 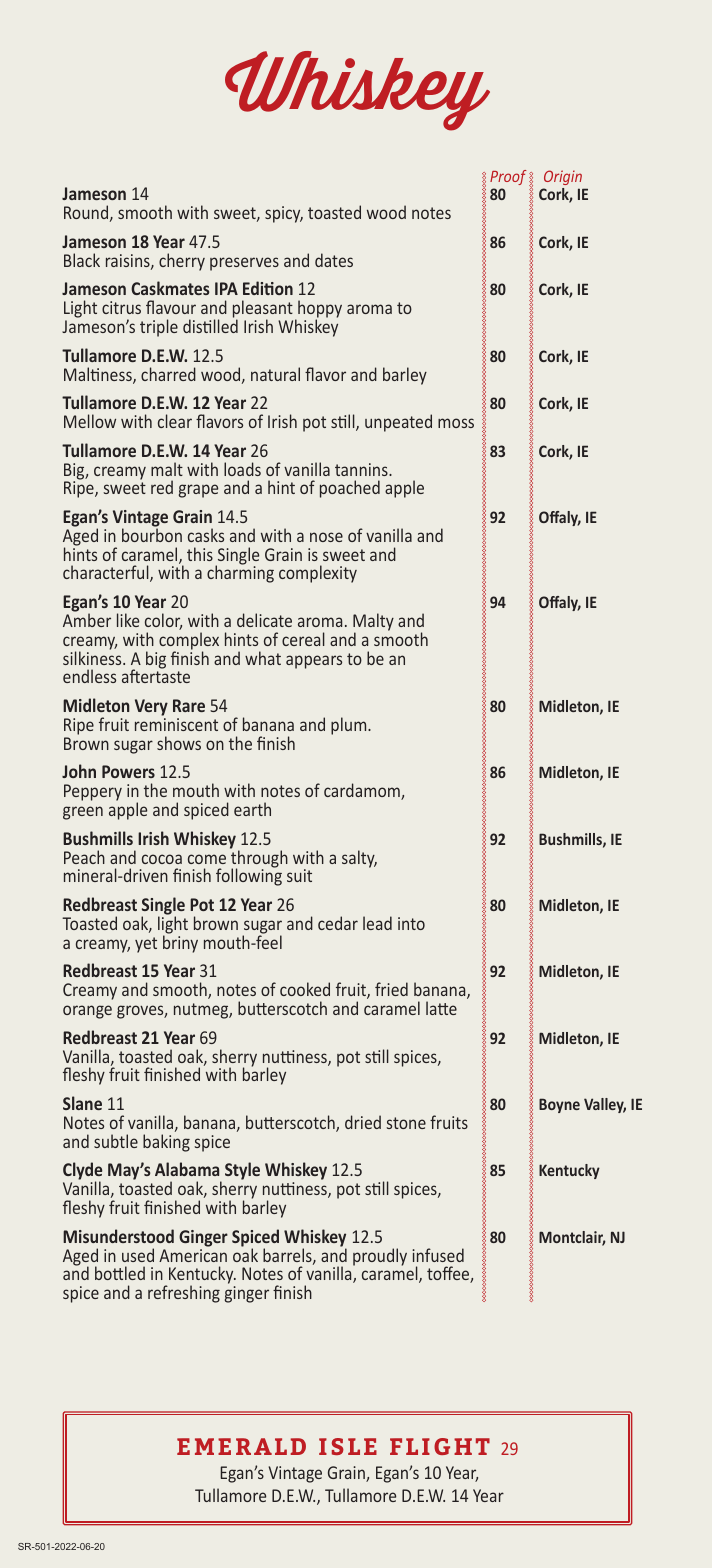 What do you see at coordinates (82, 260) in the screenshot?
I see `Black` at bounding box center [82, 260].
